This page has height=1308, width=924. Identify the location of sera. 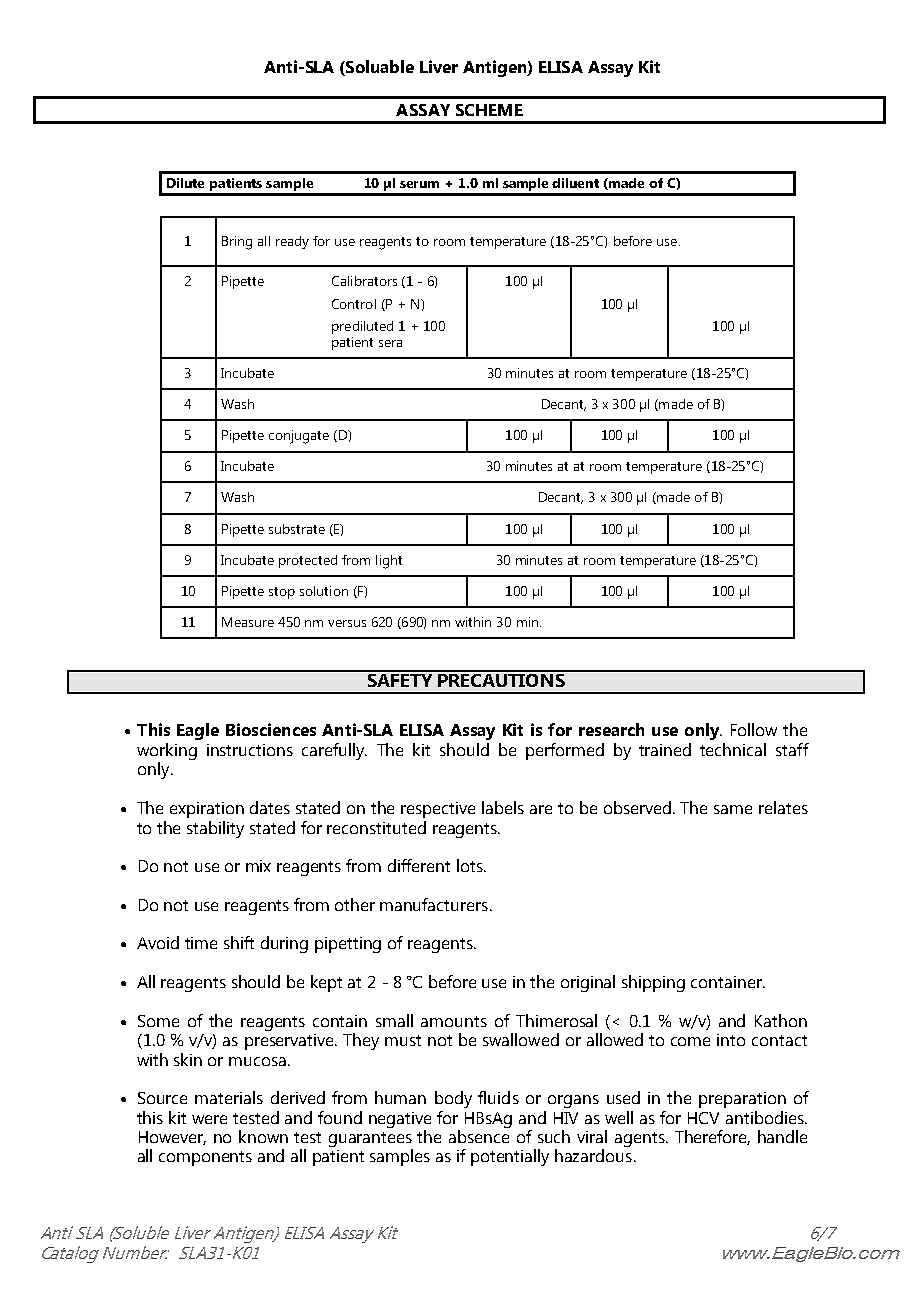
(390, 343).
